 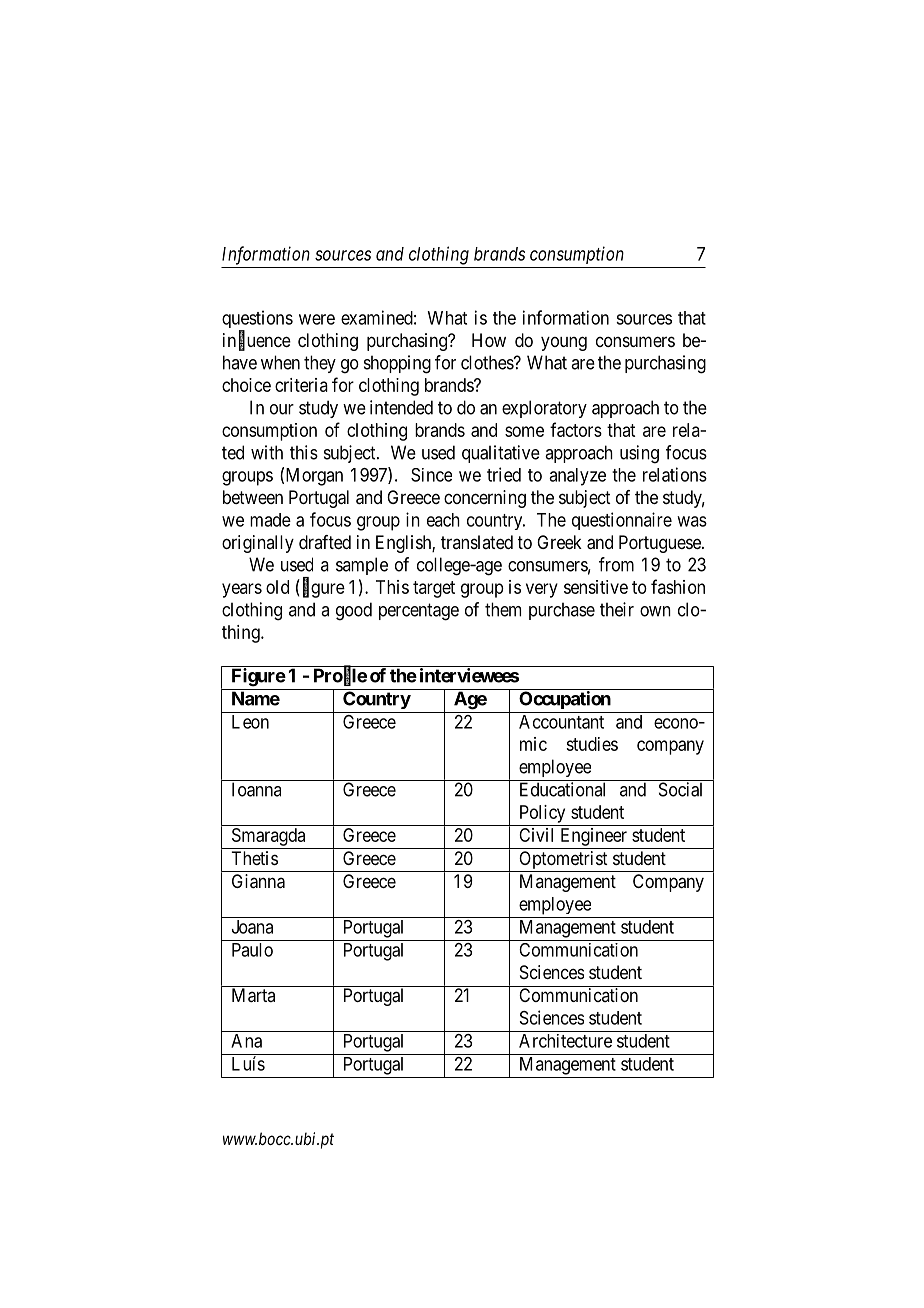 What do you see at coordinates (536, 835) in the screenshot?
I see `Civil` at bounding box center [536, 835].
